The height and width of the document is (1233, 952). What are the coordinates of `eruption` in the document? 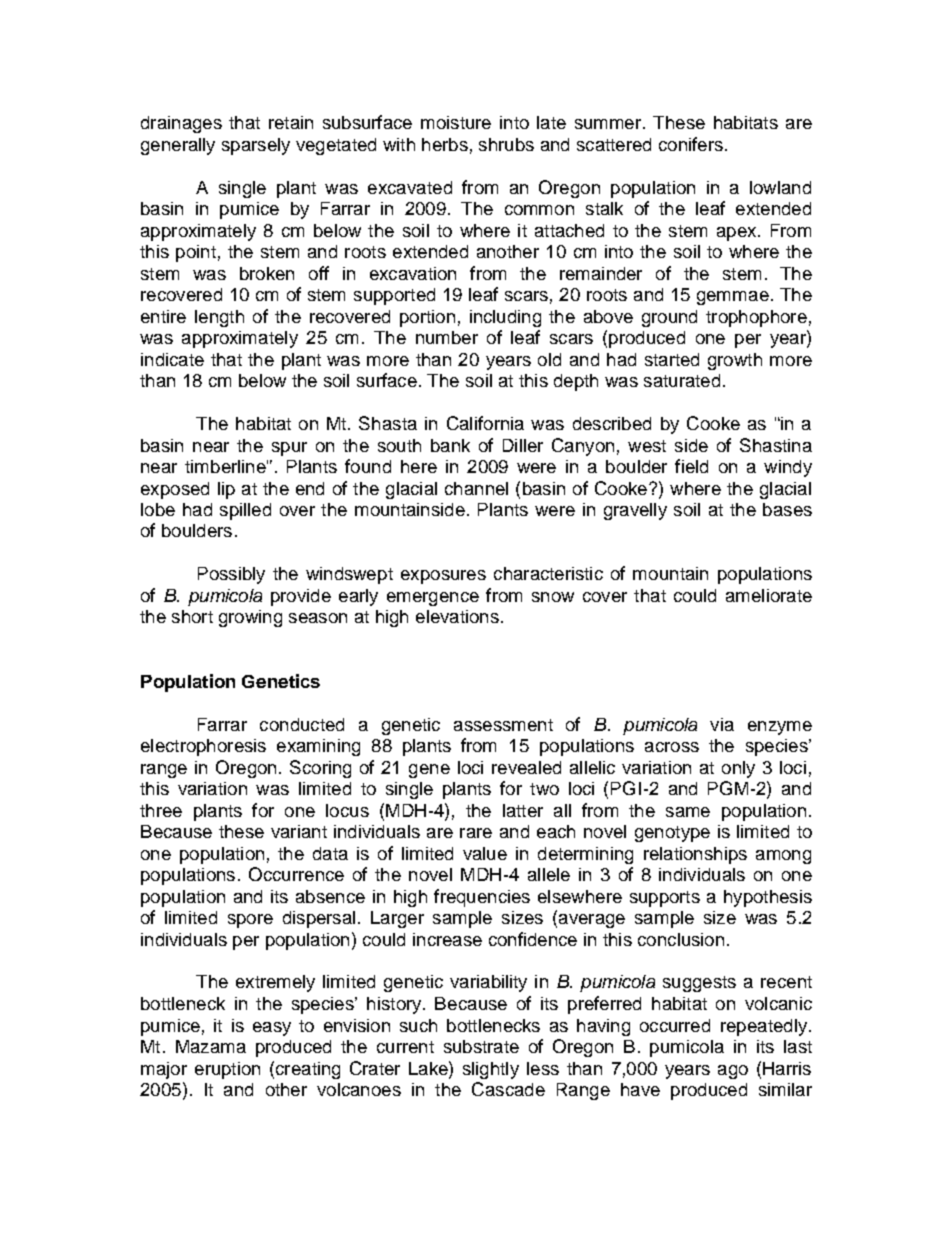 It's located at (227, 1070).
